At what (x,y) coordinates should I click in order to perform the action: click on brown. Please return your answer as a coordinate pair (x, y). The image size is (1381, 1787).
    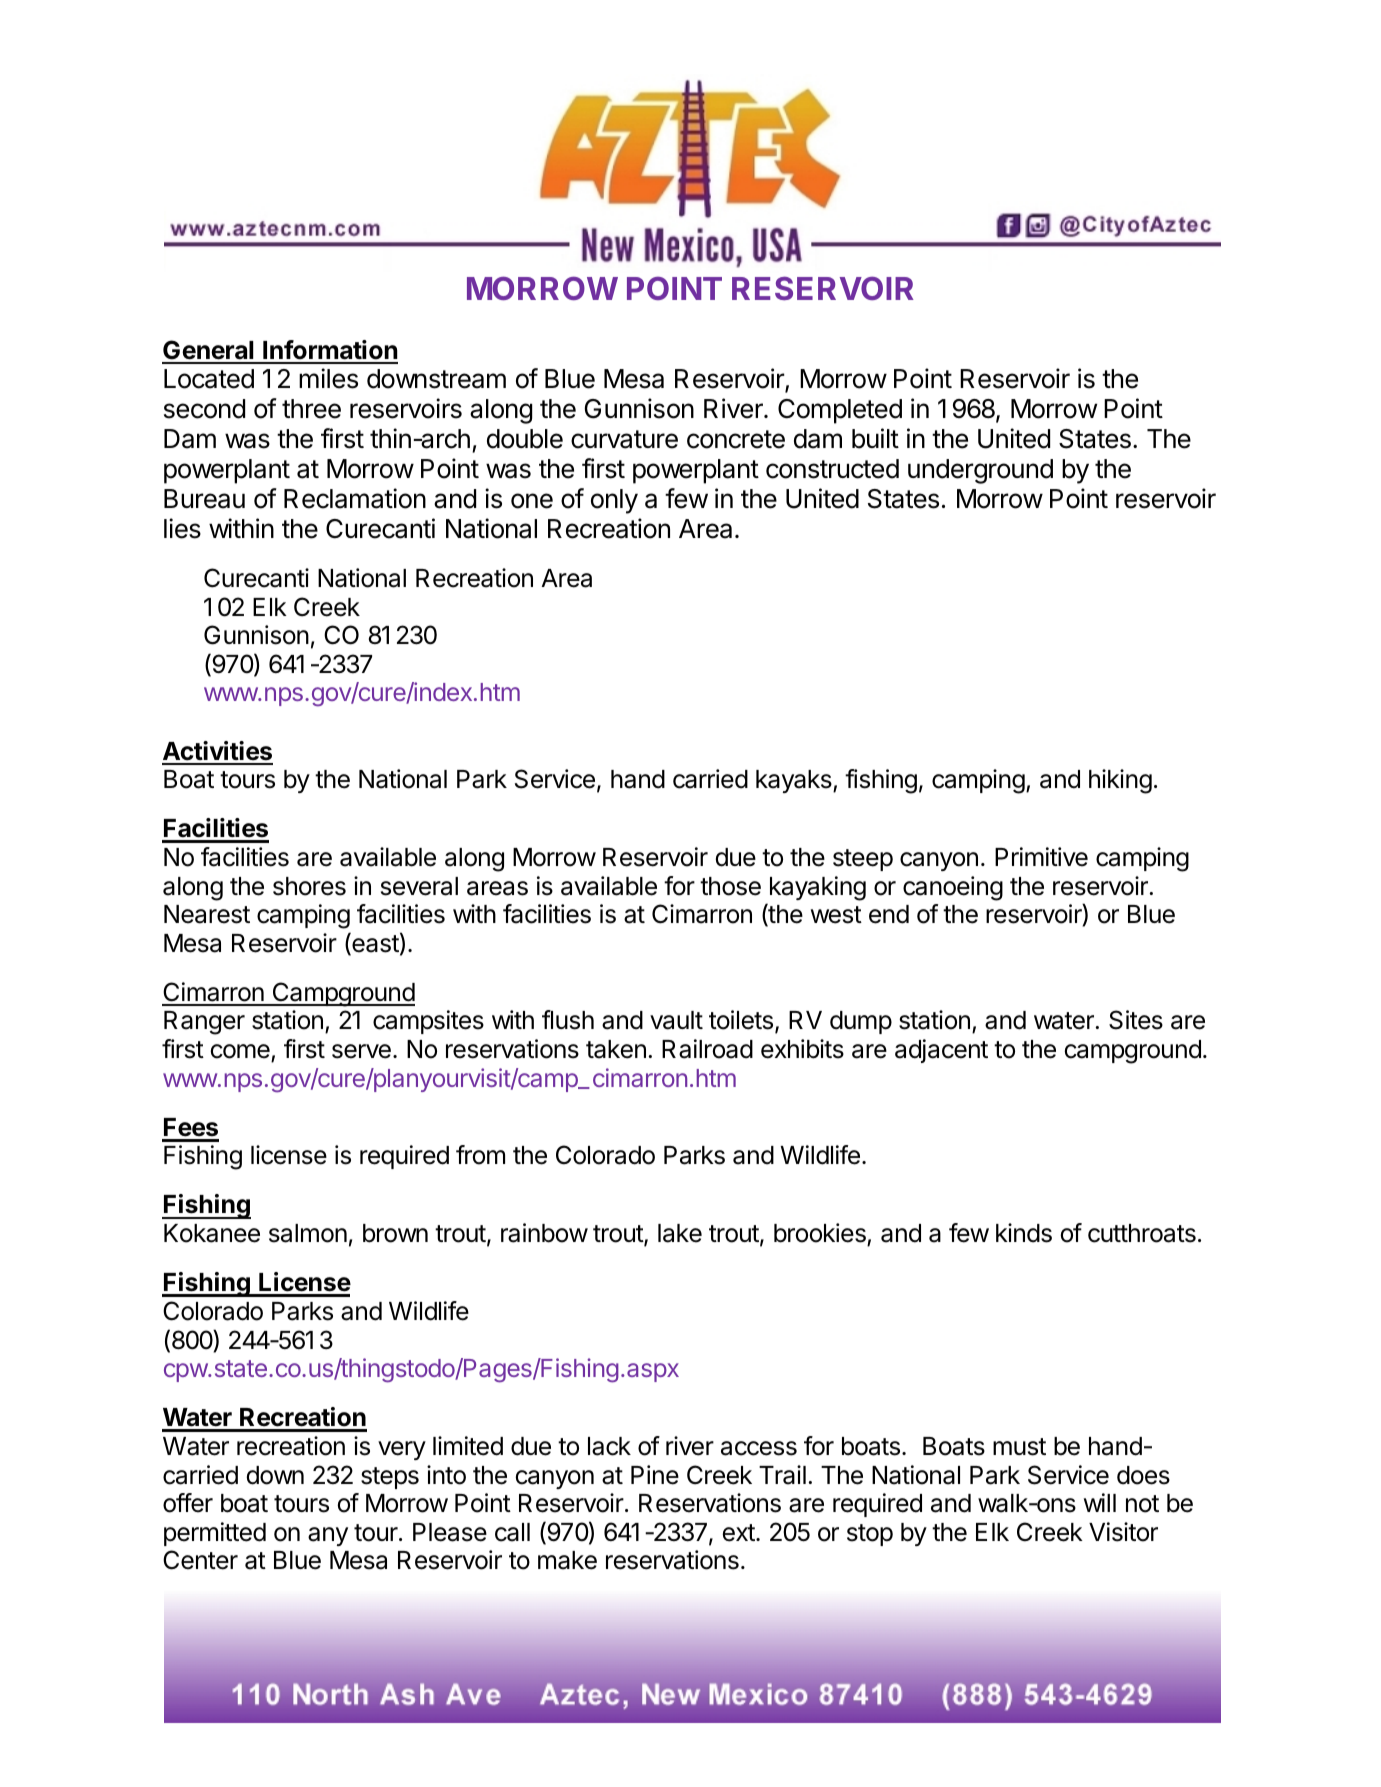
    Looking at the image, I should click on (395, 1233).
